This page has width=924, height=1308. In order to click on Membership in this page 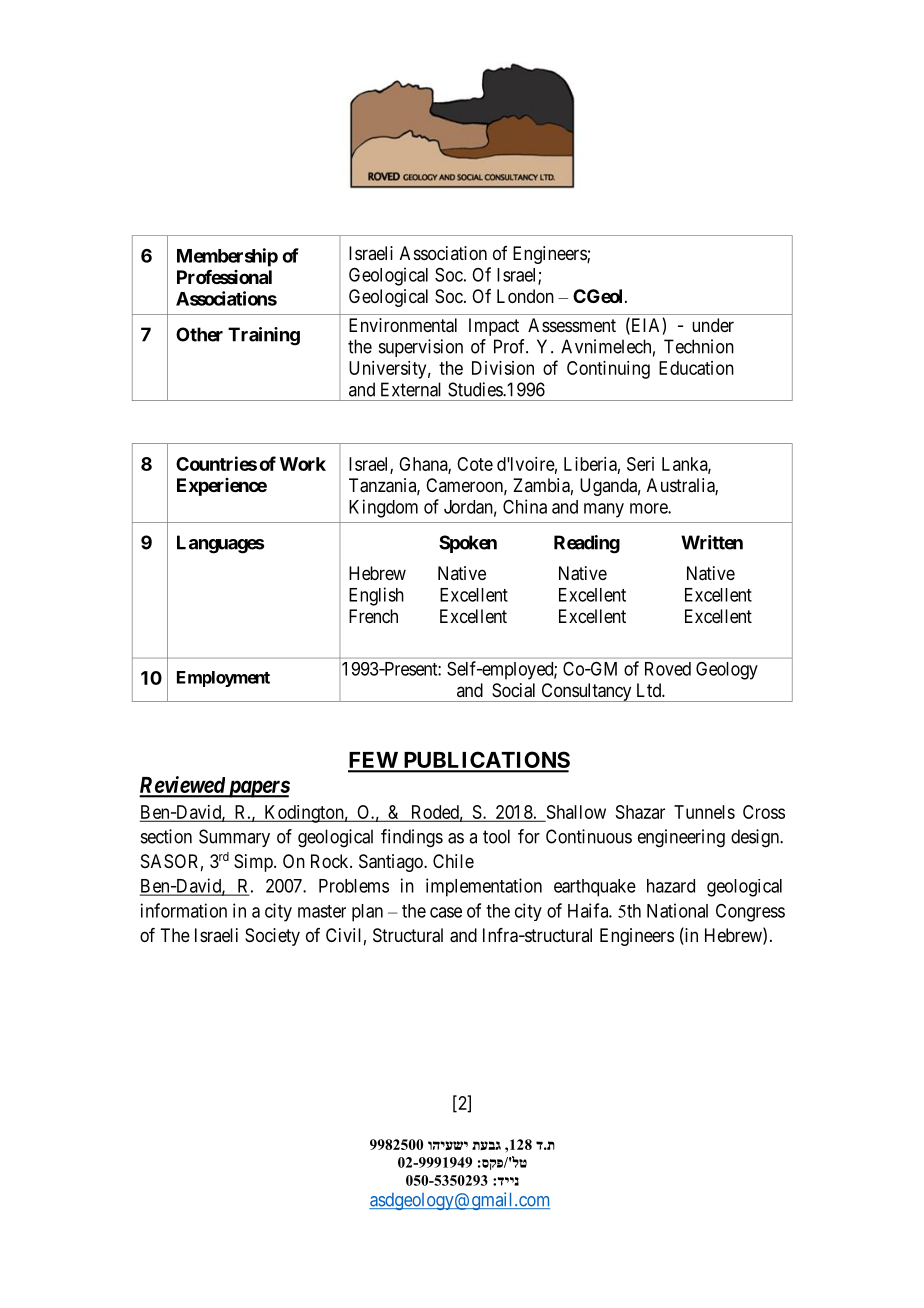, I will do `click(227, 257)`.
